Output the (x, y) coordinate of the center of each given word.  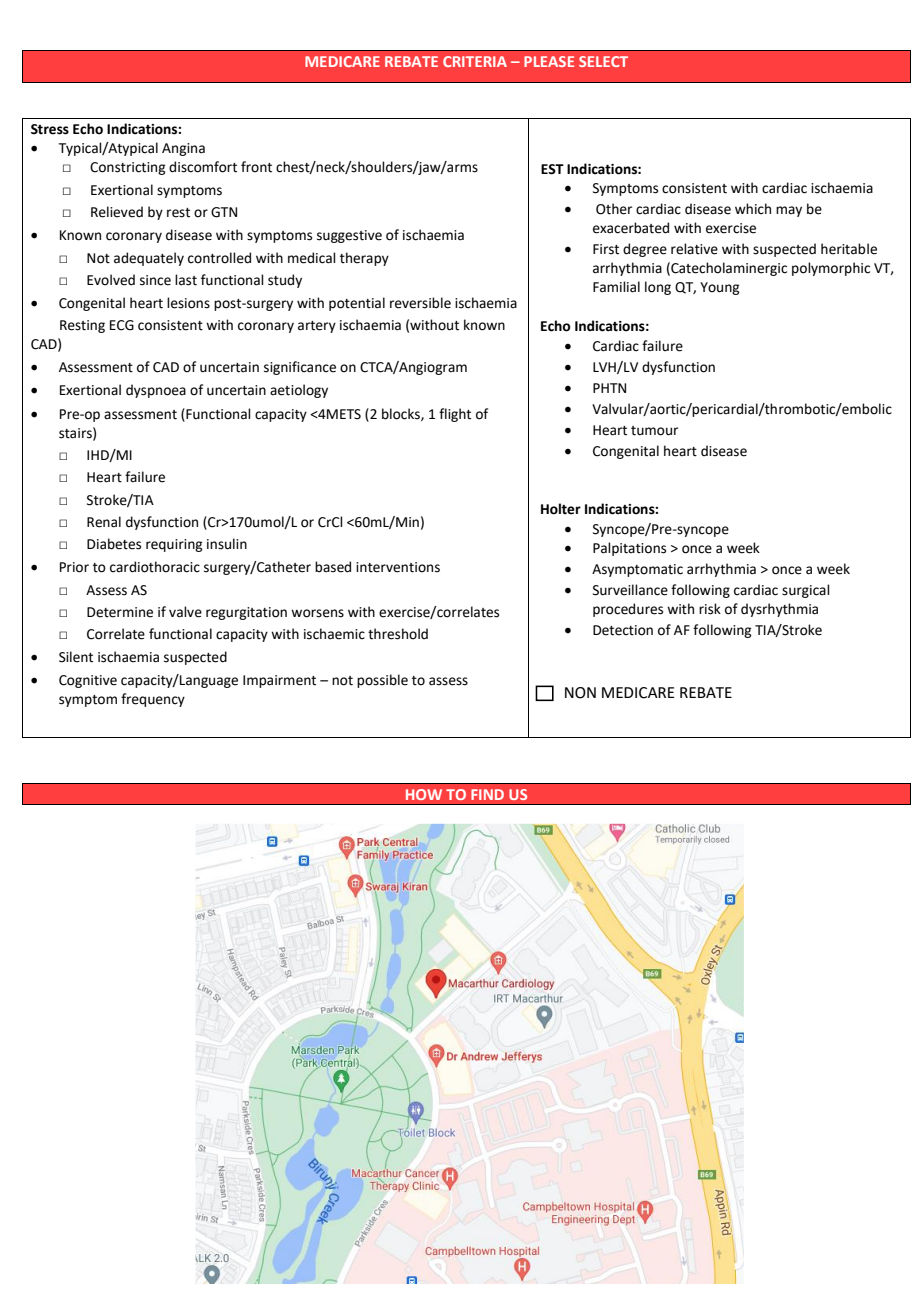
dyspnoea (156, 391)
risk (710, 609)
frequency (153, 700)
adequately (149, 259)
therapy (364, 259)
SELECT (603, 61)
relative (694, 249)
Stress (50, 129)
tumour (654, 431)
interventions (398, 567)
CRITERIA (475, 61)
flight (455, 415)
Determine (120, 612)
